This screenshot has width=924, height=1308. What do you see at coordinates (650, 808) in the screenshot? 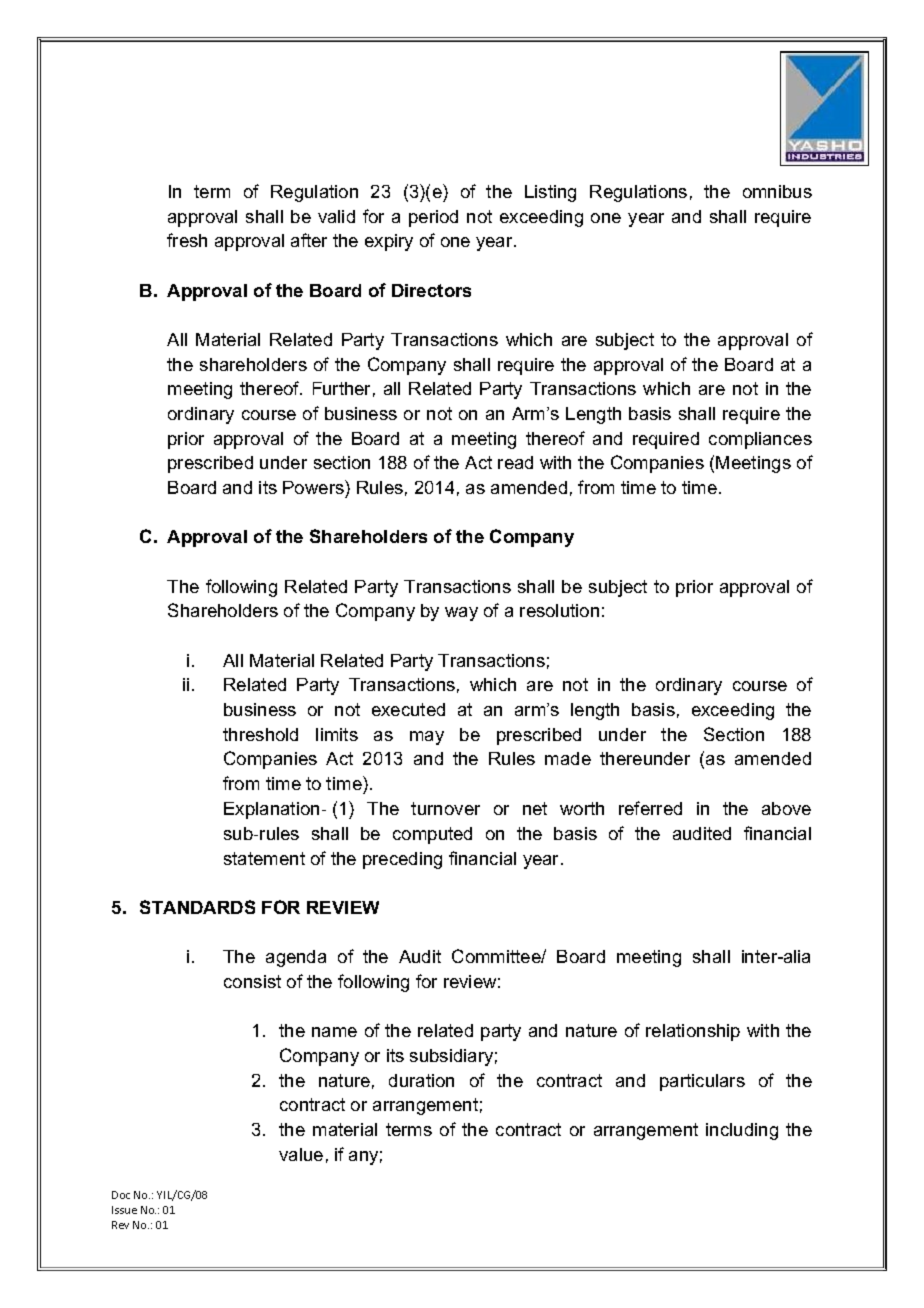
I see `referred` at bounding box center [650, 808].
